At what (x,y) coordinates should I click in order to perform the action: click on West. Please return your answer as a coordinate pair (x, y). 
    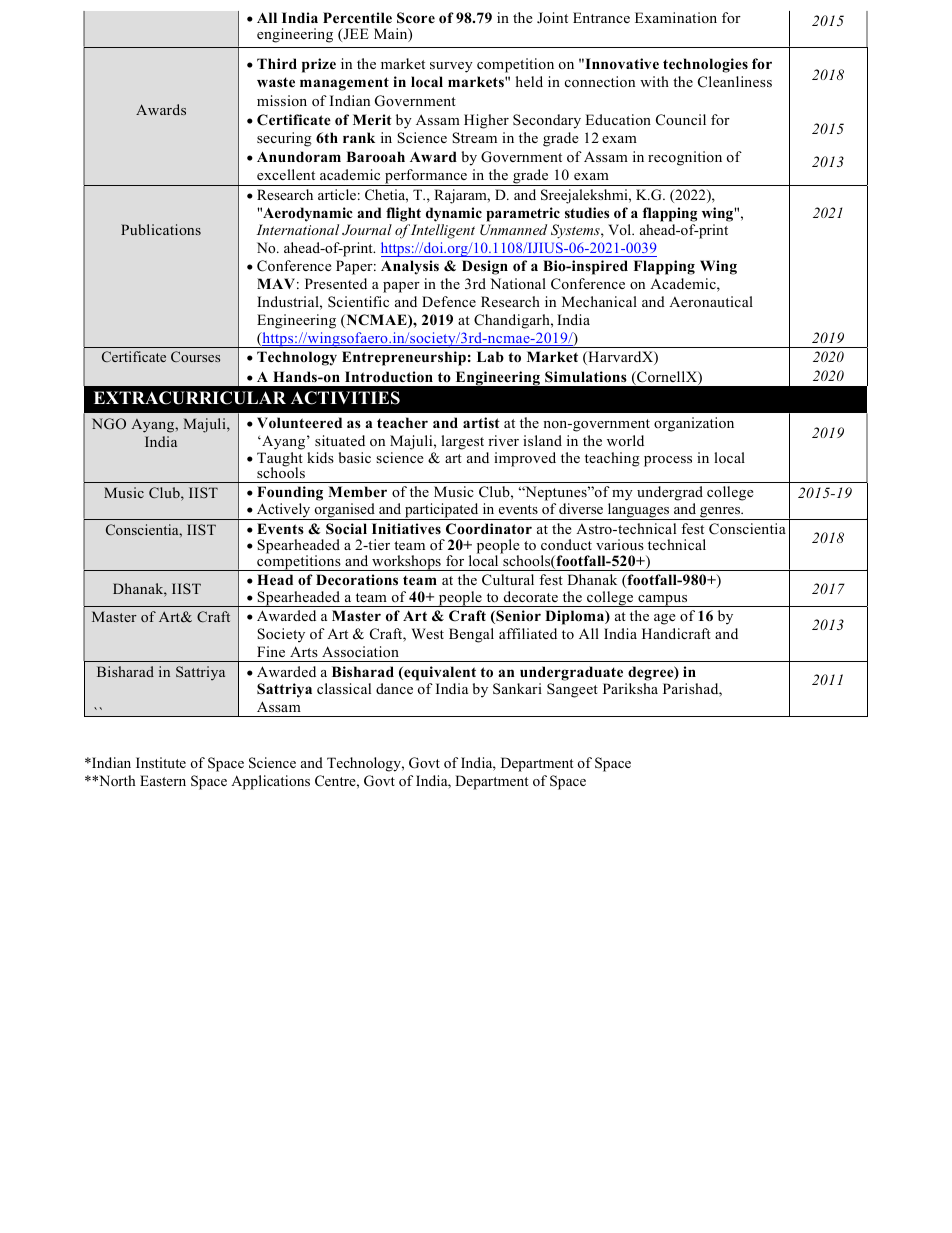
    Looking at the image, I should click on (427, 633).
